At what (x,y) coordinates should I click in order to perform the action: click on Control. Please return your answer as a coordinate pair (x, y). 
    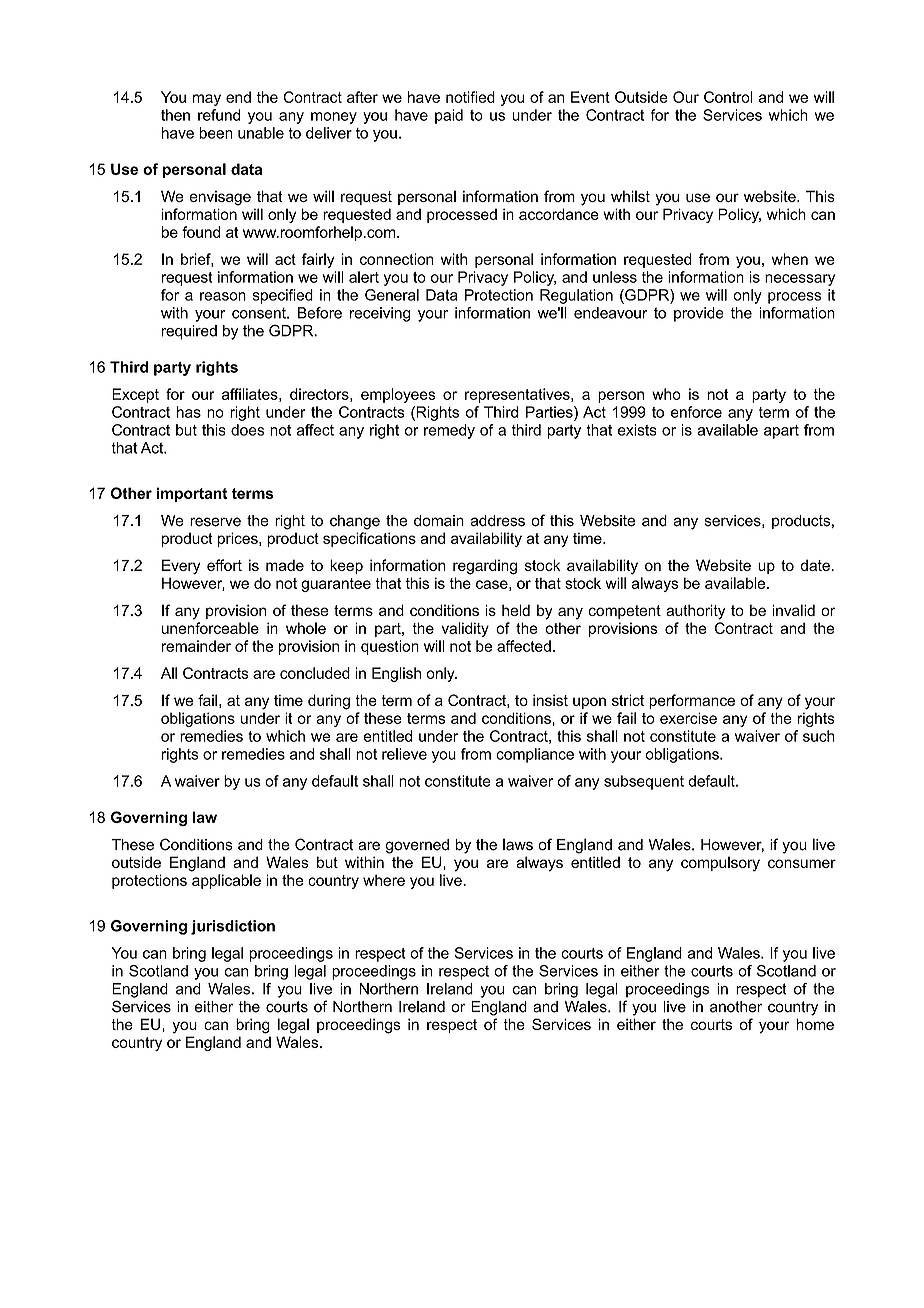
    Looking at the image, I should click on (728, 97).
